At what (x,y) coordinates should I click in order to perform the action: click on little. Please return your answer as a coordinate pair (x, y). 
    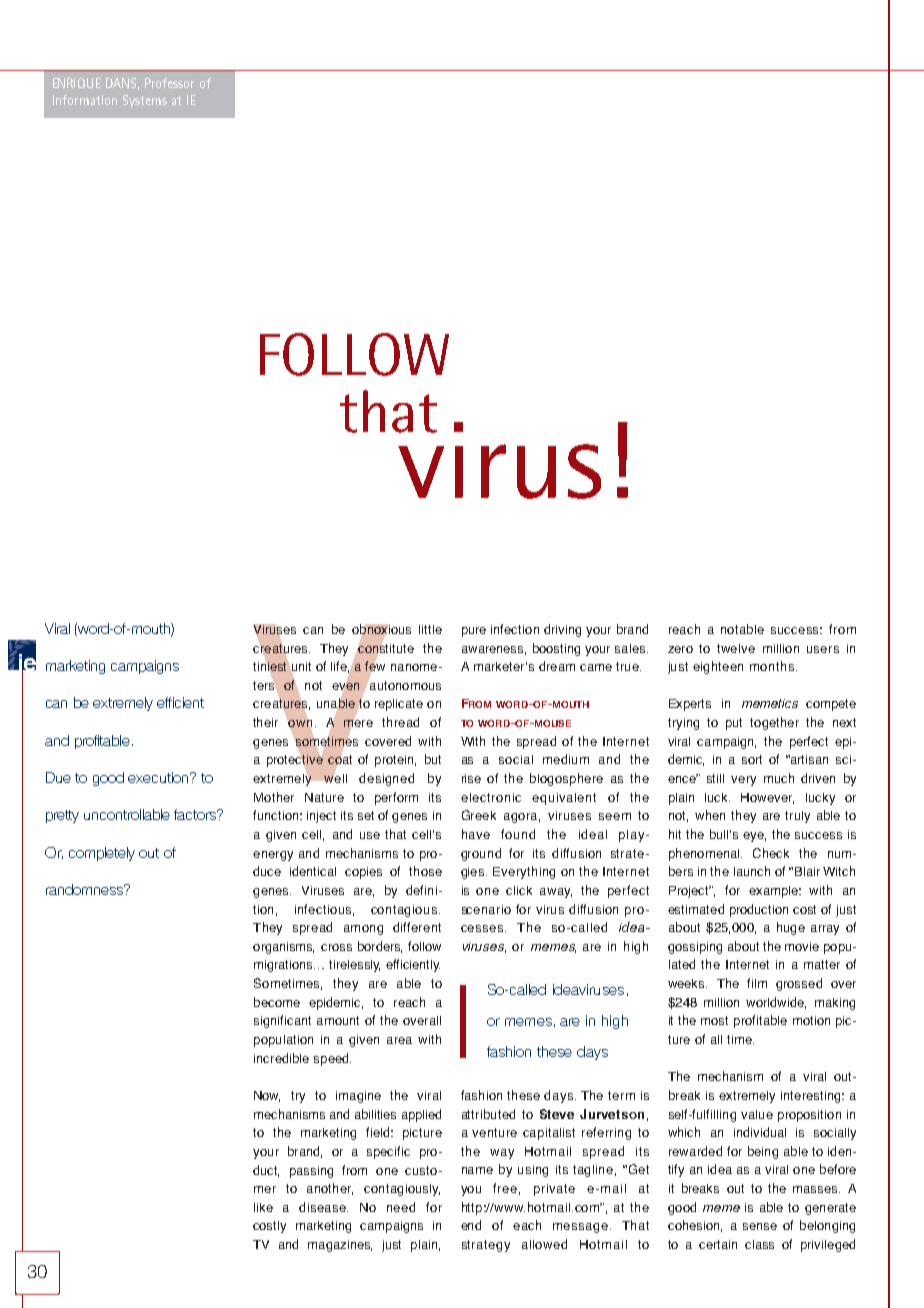
    Looking at the image, I should click on (430, 629).
